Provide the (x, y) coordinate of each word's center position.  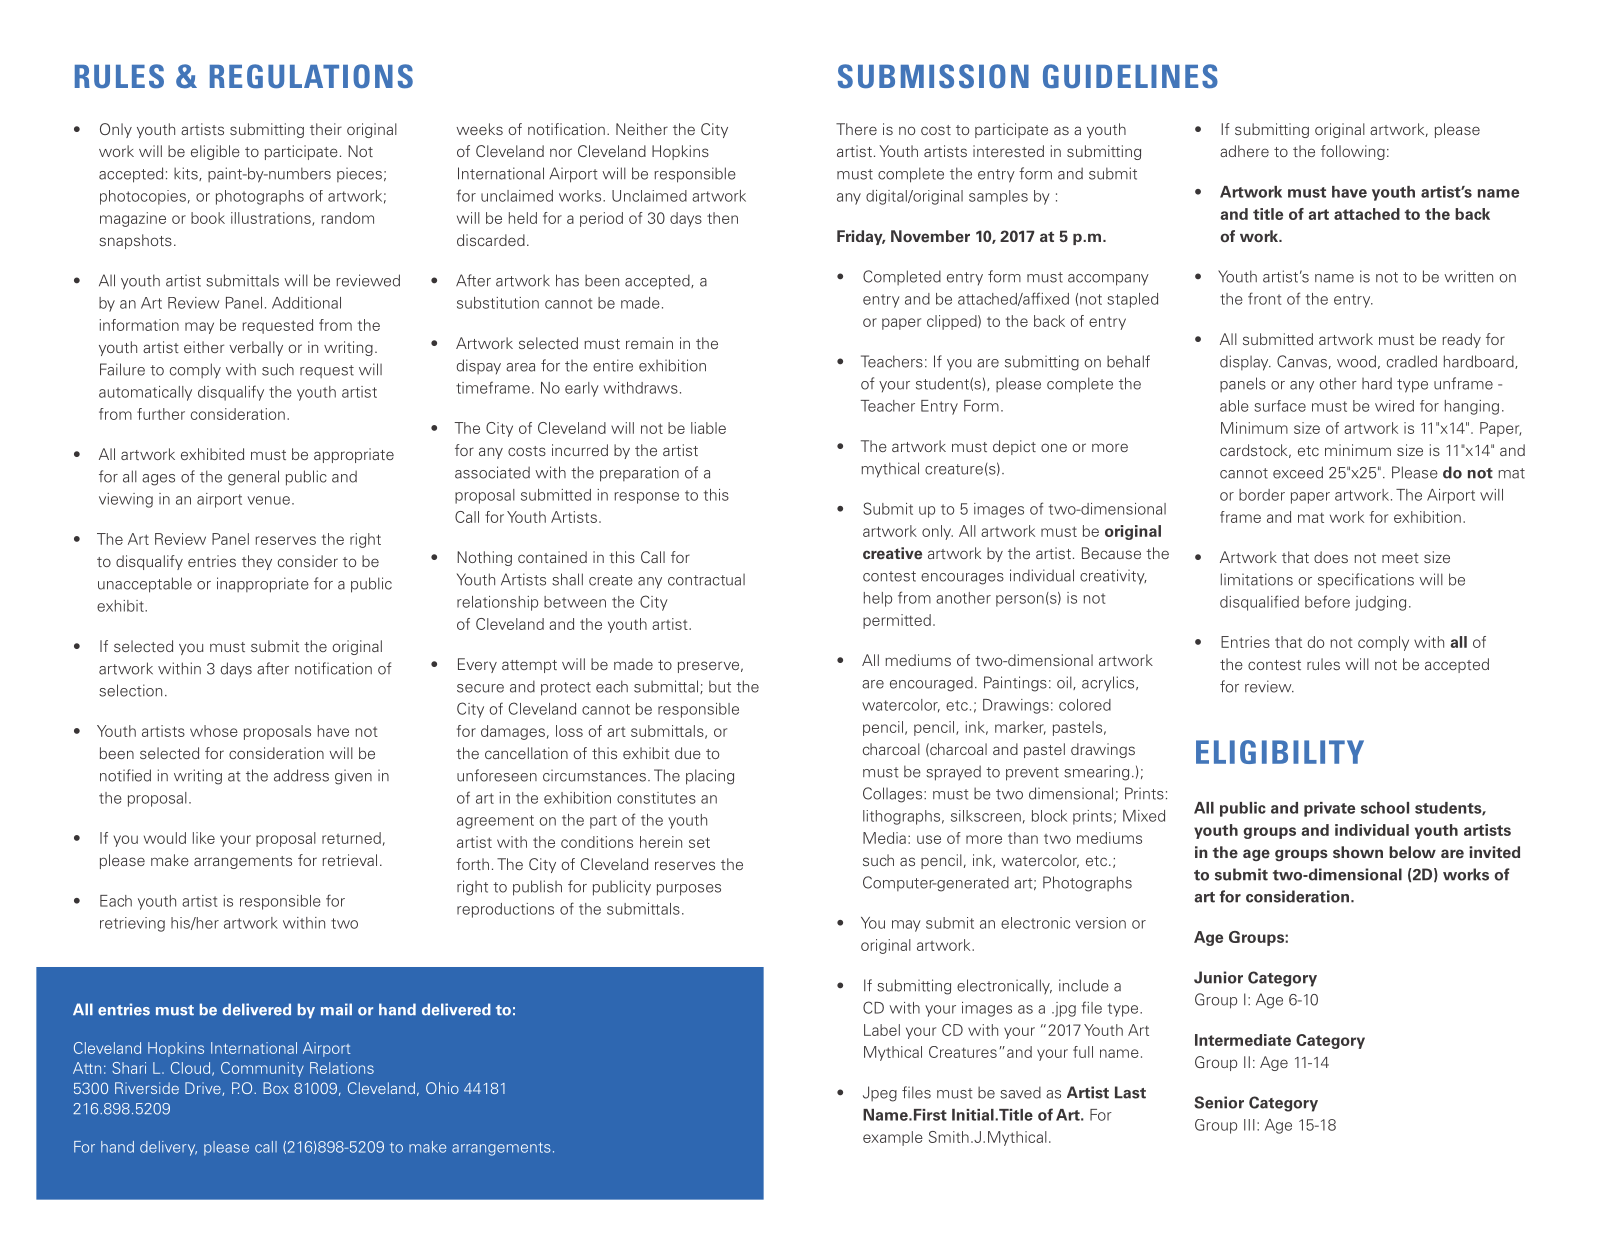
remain (649, 343)
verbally (256, 348)
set (699, 842)
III (1249, 1125)
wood (1356, 361)
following (1353, 152)
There (856, 129)
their (326, 129)
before (1327, 601)
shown (1358, 852)
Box (276, 1088)
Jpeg (880, 1094)
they (257, 562)
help (878, 599)
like (204, 838)
